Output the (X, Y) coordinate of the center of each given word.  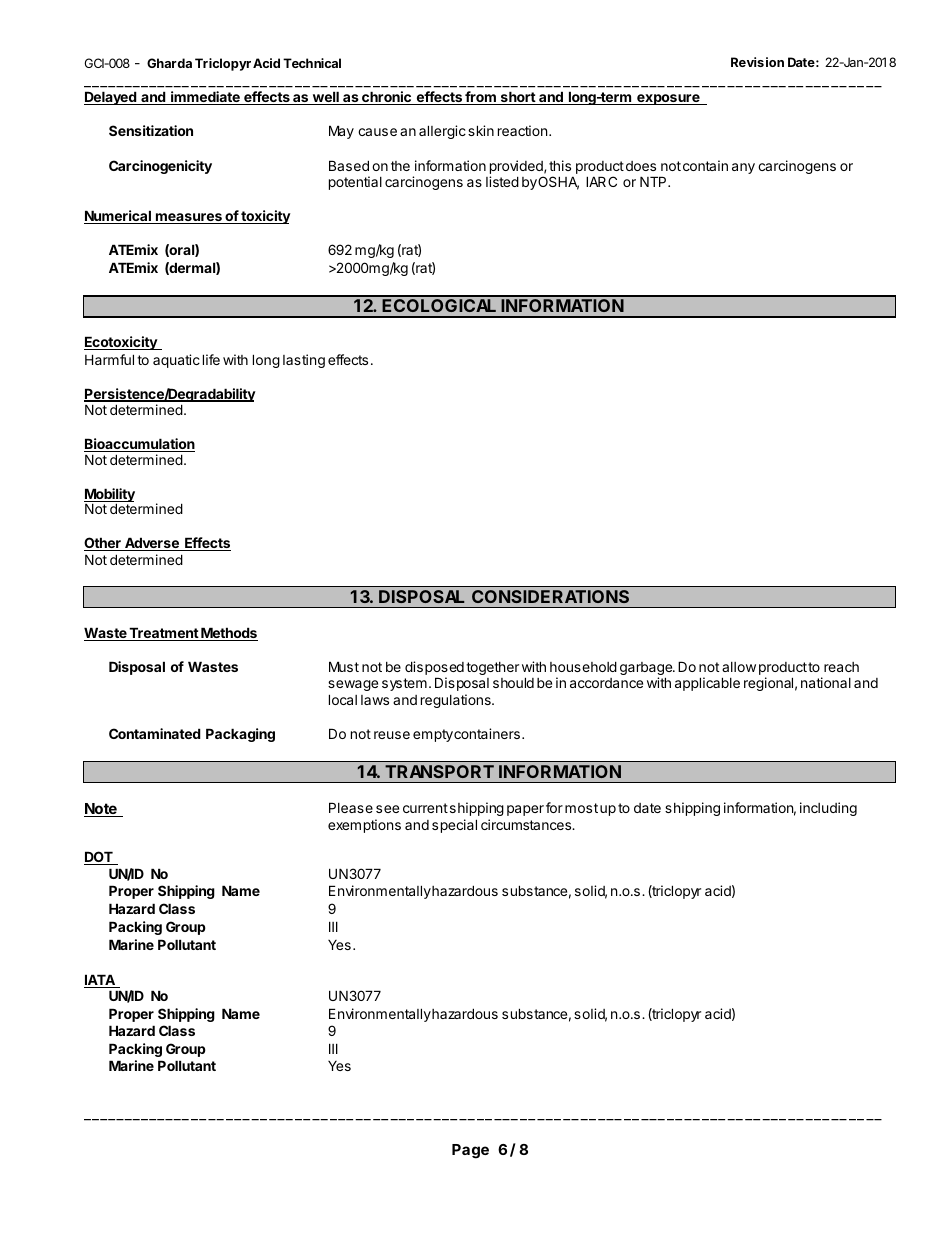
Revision (757, 62)
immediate (205, 98)
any (743, 168)
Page (470, 1151)
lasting (304, 361)
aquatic (176, 361)
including (828, 809)
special (454, 826)
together (492, 668)
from (480, 98)
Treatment (164, 634)
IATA (100, 981)
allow (739, 667)
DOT (99, 858)
